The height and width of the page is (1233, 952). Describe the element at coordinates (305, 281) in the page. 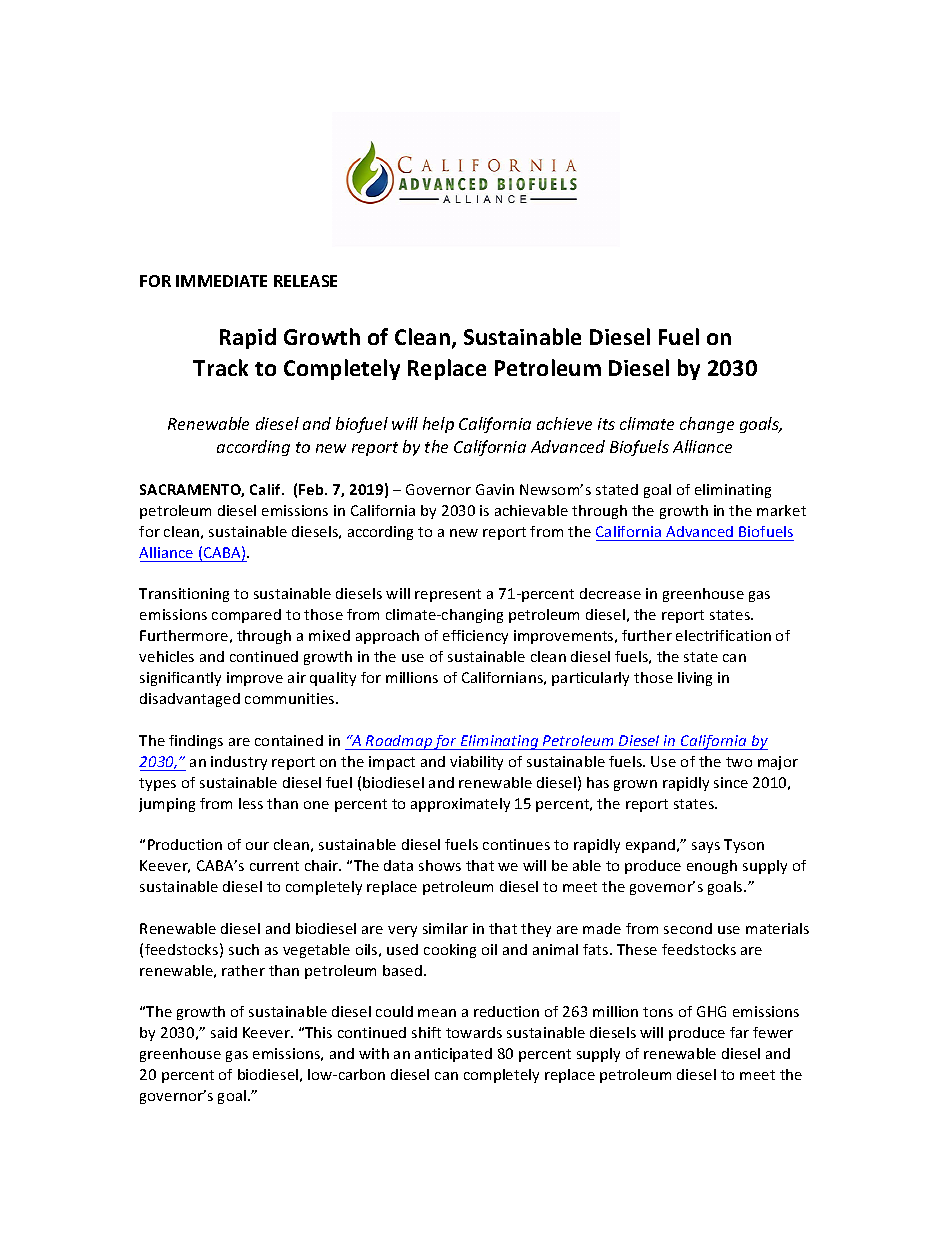

I see `RELEASE` at that location.
